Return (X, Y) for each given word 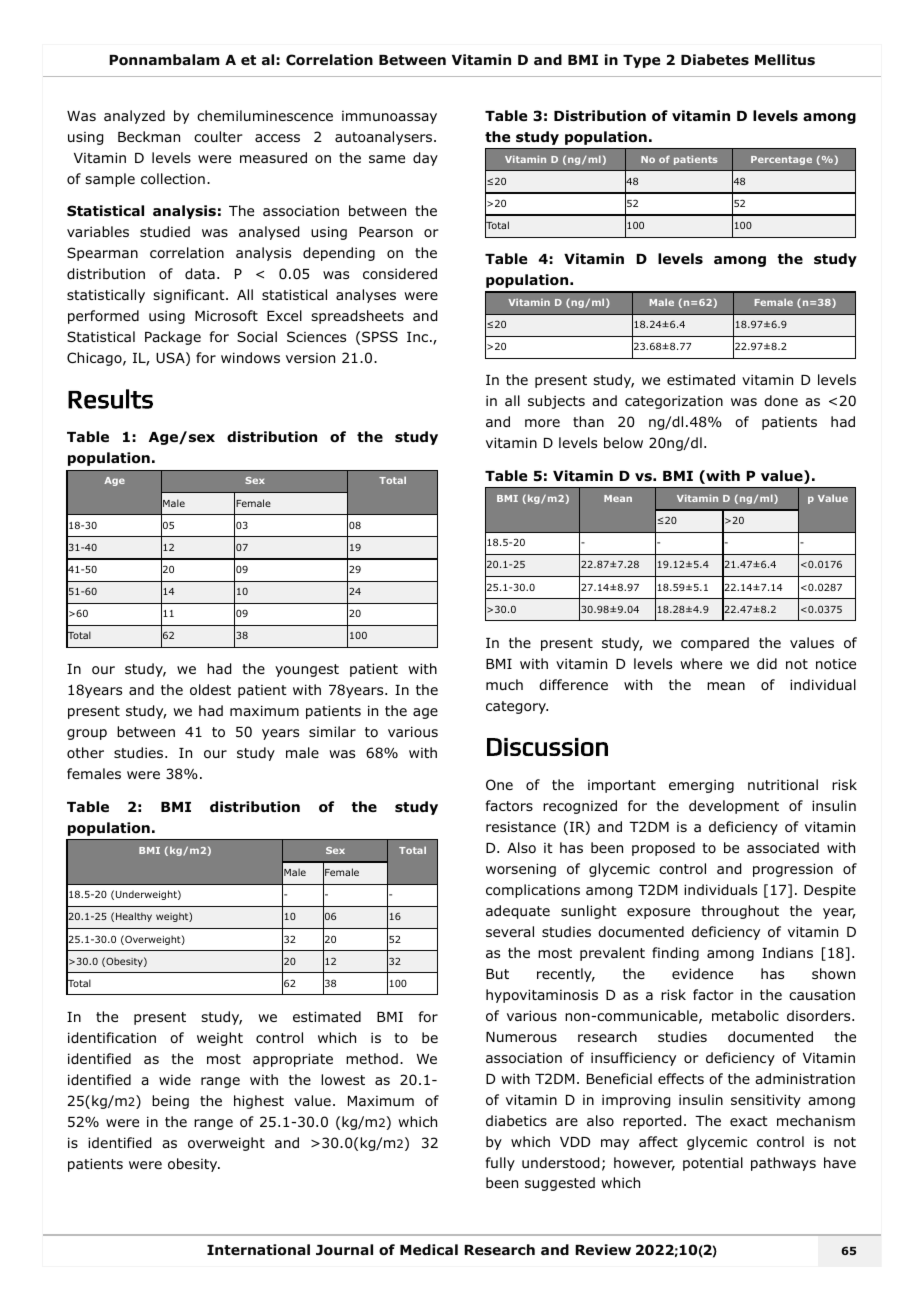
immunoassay (389, 117)
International (258, 1250)
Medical (429, 1249)
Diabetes (715, 59)
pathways (783, 1164)
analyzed (134, 117)
